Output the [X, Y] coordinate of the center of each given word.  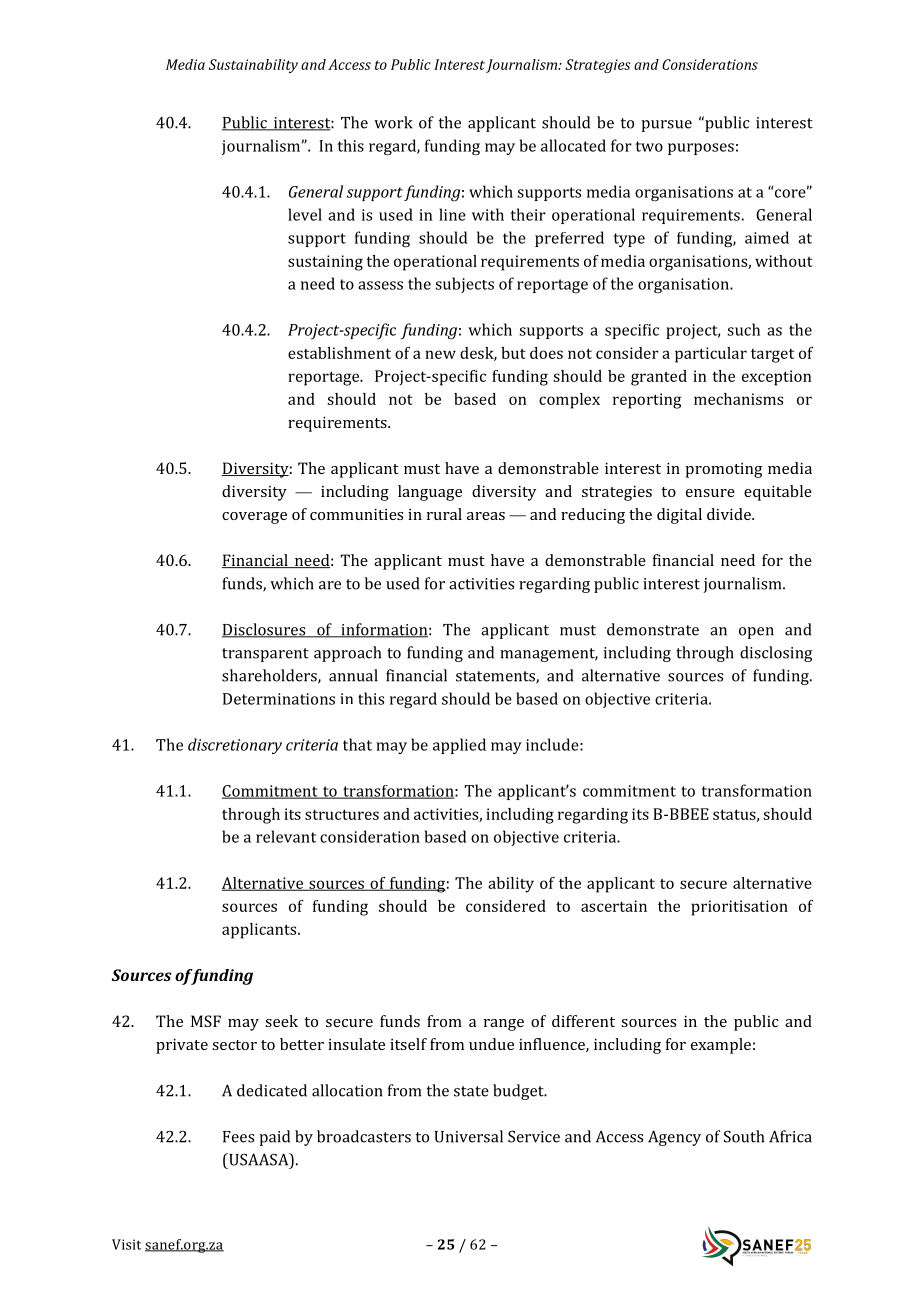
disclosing [776, 654]
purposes [701, 149]
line [452, 214]
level [305, 214]
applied [459, 746]
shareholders [270, 676]
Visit [126, 1244]
